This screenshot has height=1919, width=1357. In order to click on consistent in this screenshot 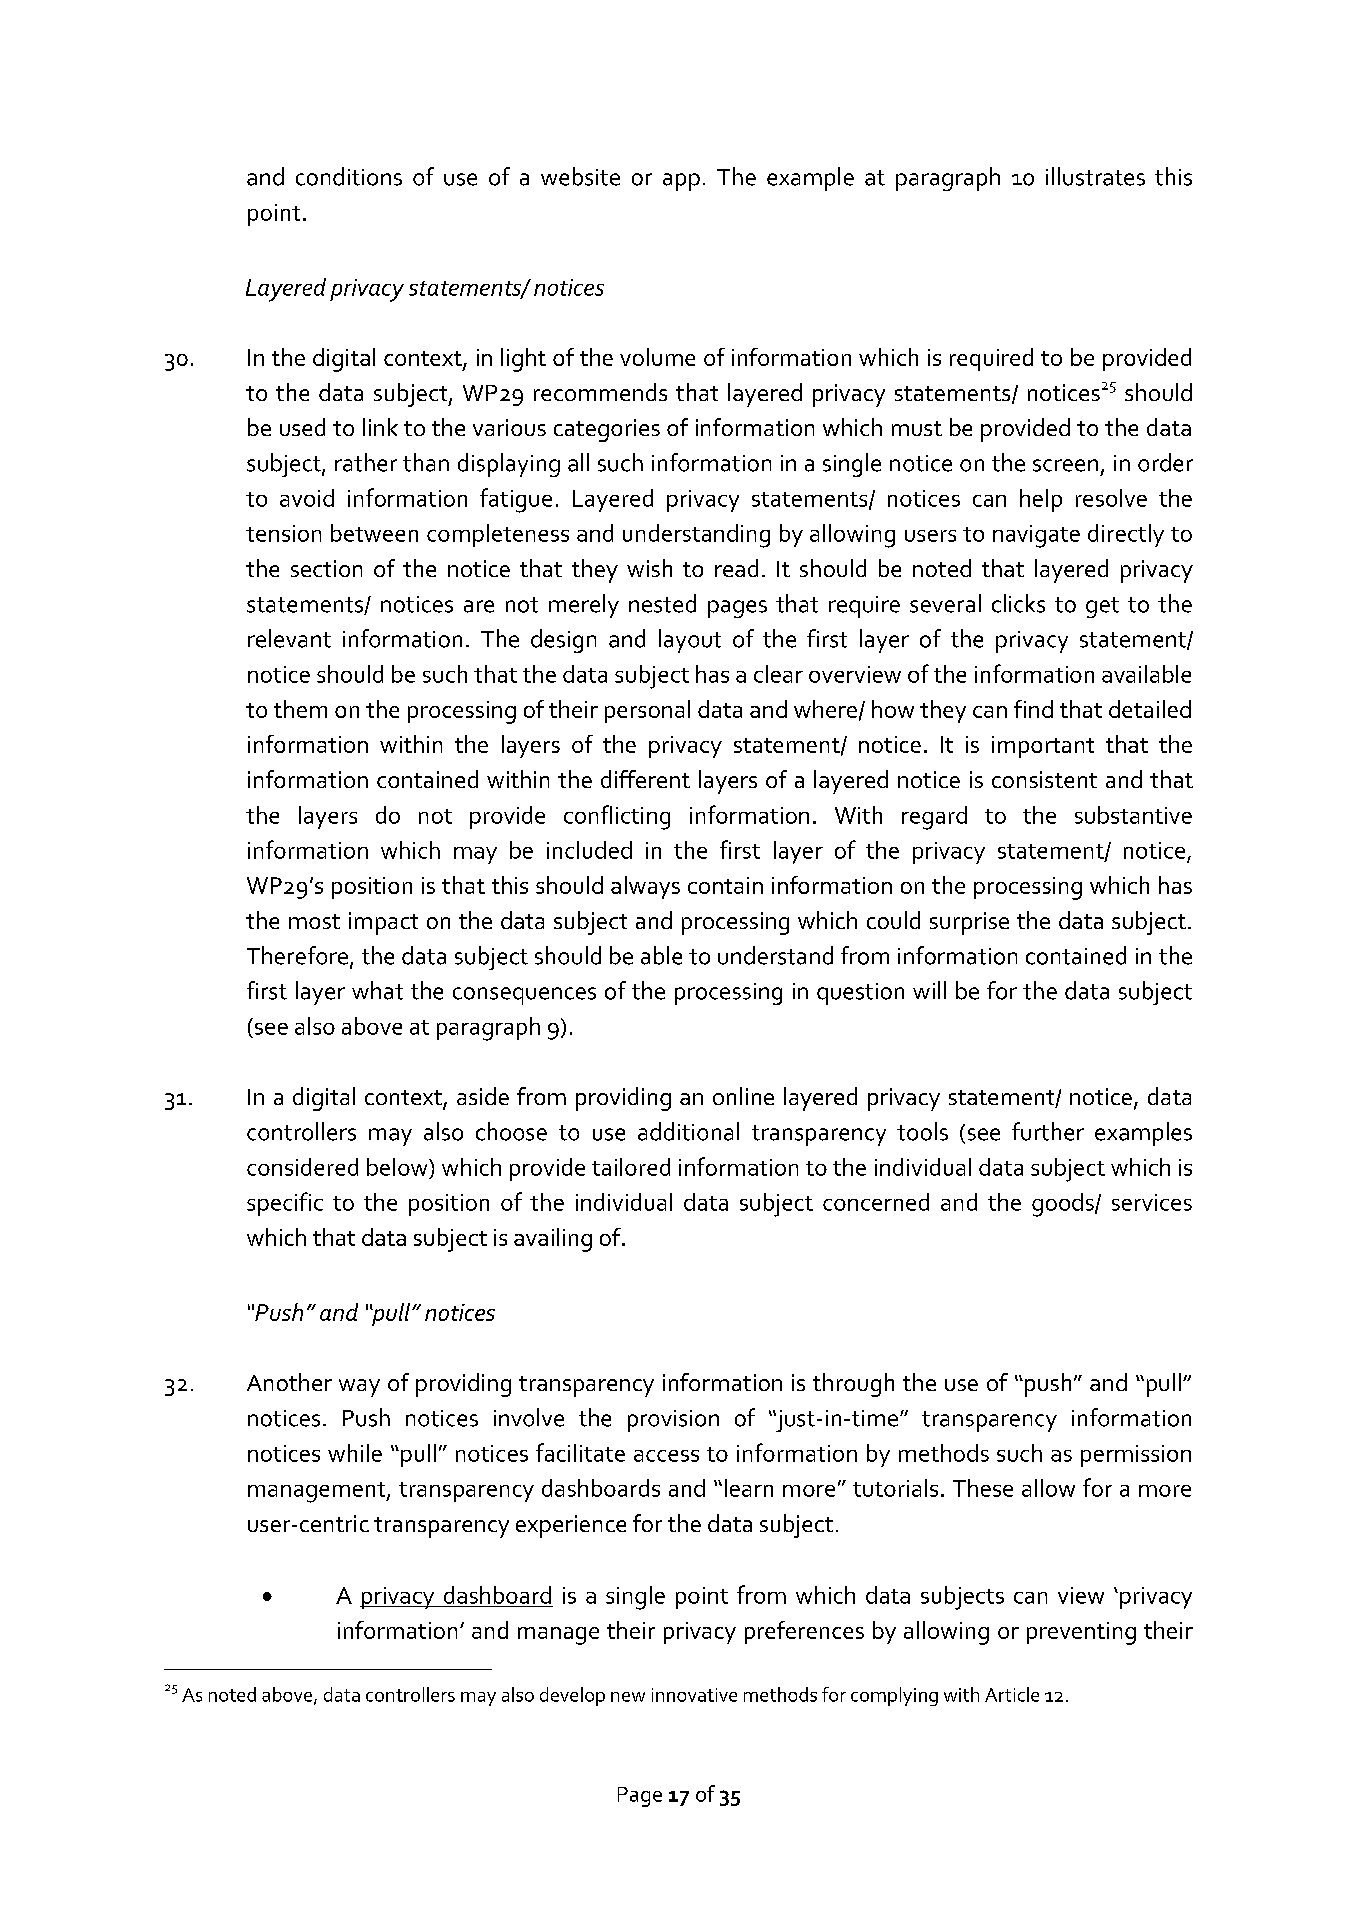, I will do `click(1044, 779)`.
